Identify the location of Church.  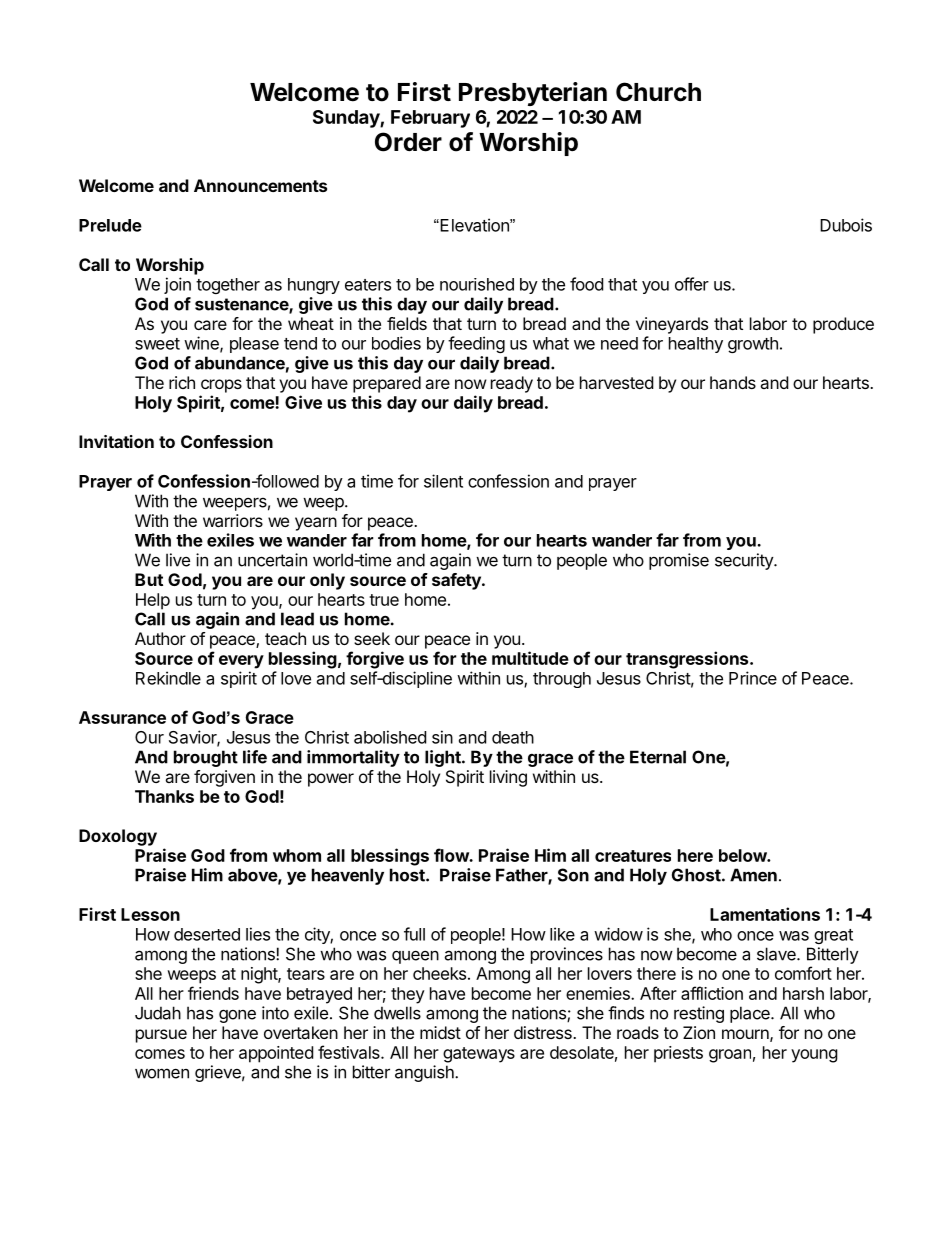
(658, 92).
